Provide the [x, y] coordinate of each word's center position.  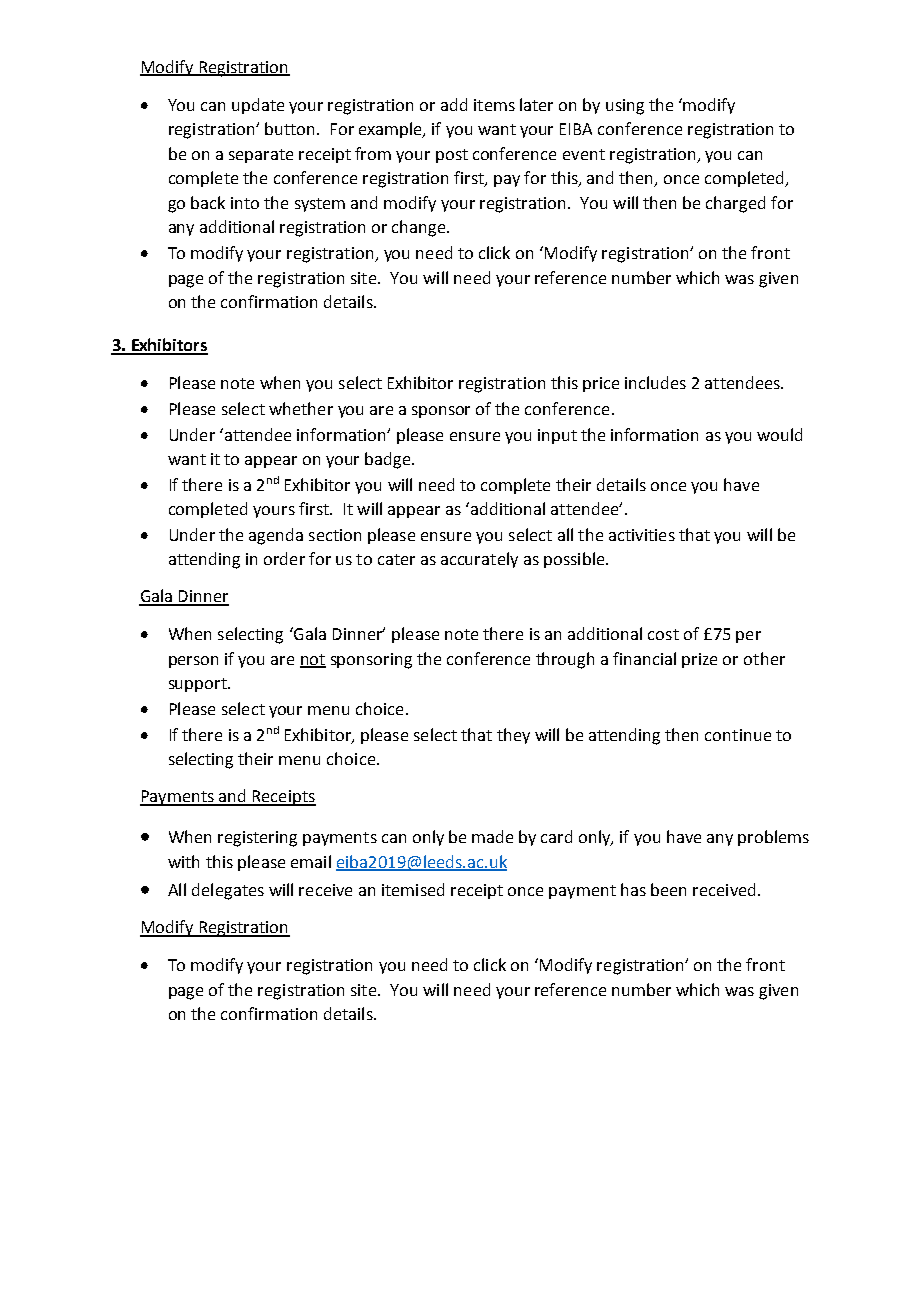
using [625, 107]
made [492, 836]
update [258, 106]
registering [257, 839]
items [494, 105]
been [668, 889]
